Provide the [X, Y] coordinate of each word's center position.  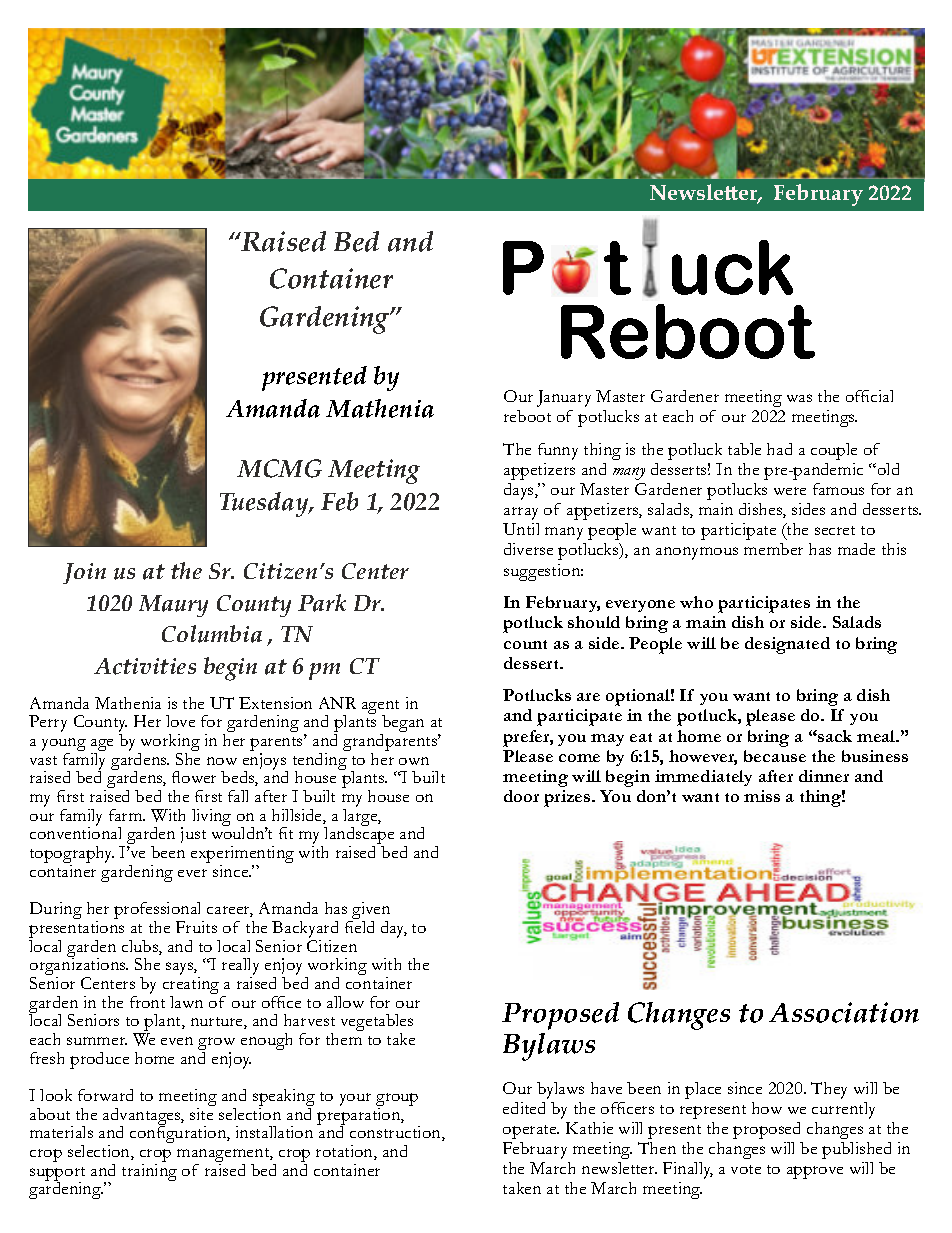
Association [844, 1012]
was [799, 398]
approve [815, 1172]
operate [531, 1132]
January [564, 398]
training [149, 1172]
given [370, 912]
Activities [145, 666]
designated [787, 645]
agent [380, 708]
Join [84, 573]
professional [159, 912]
